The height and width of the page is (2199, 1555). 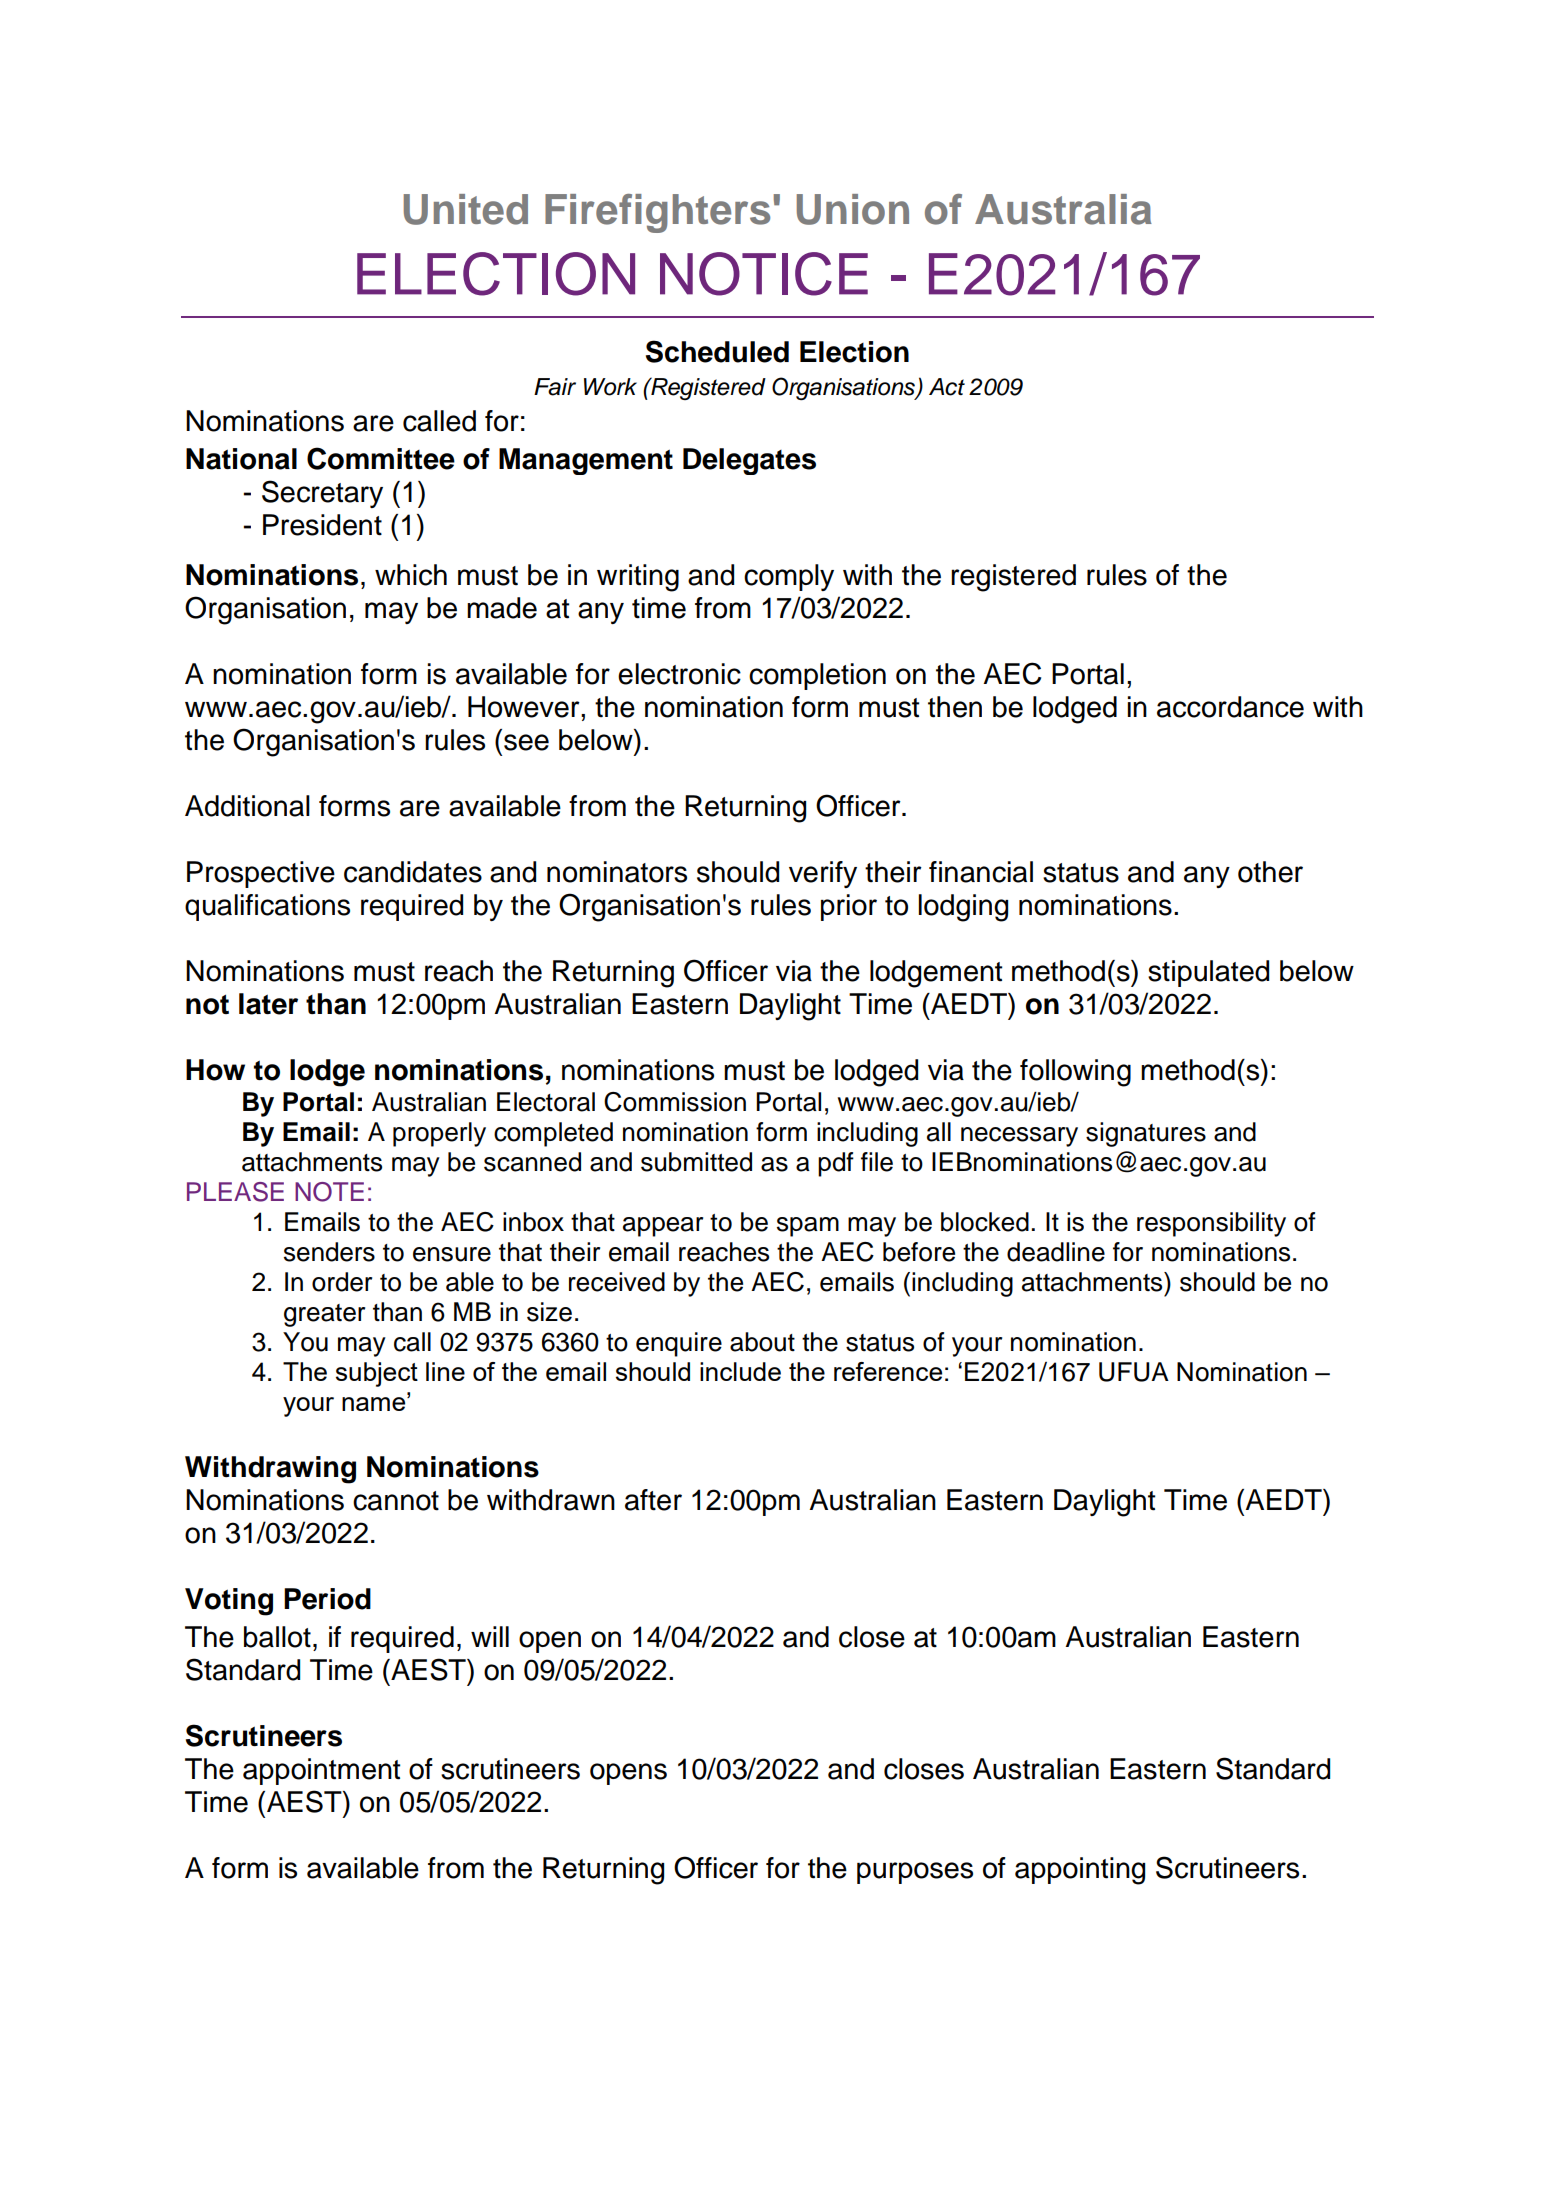 What do you see at coordinates (947, 387) in the page?
I see `Act` at bounding box center [947, 387].
